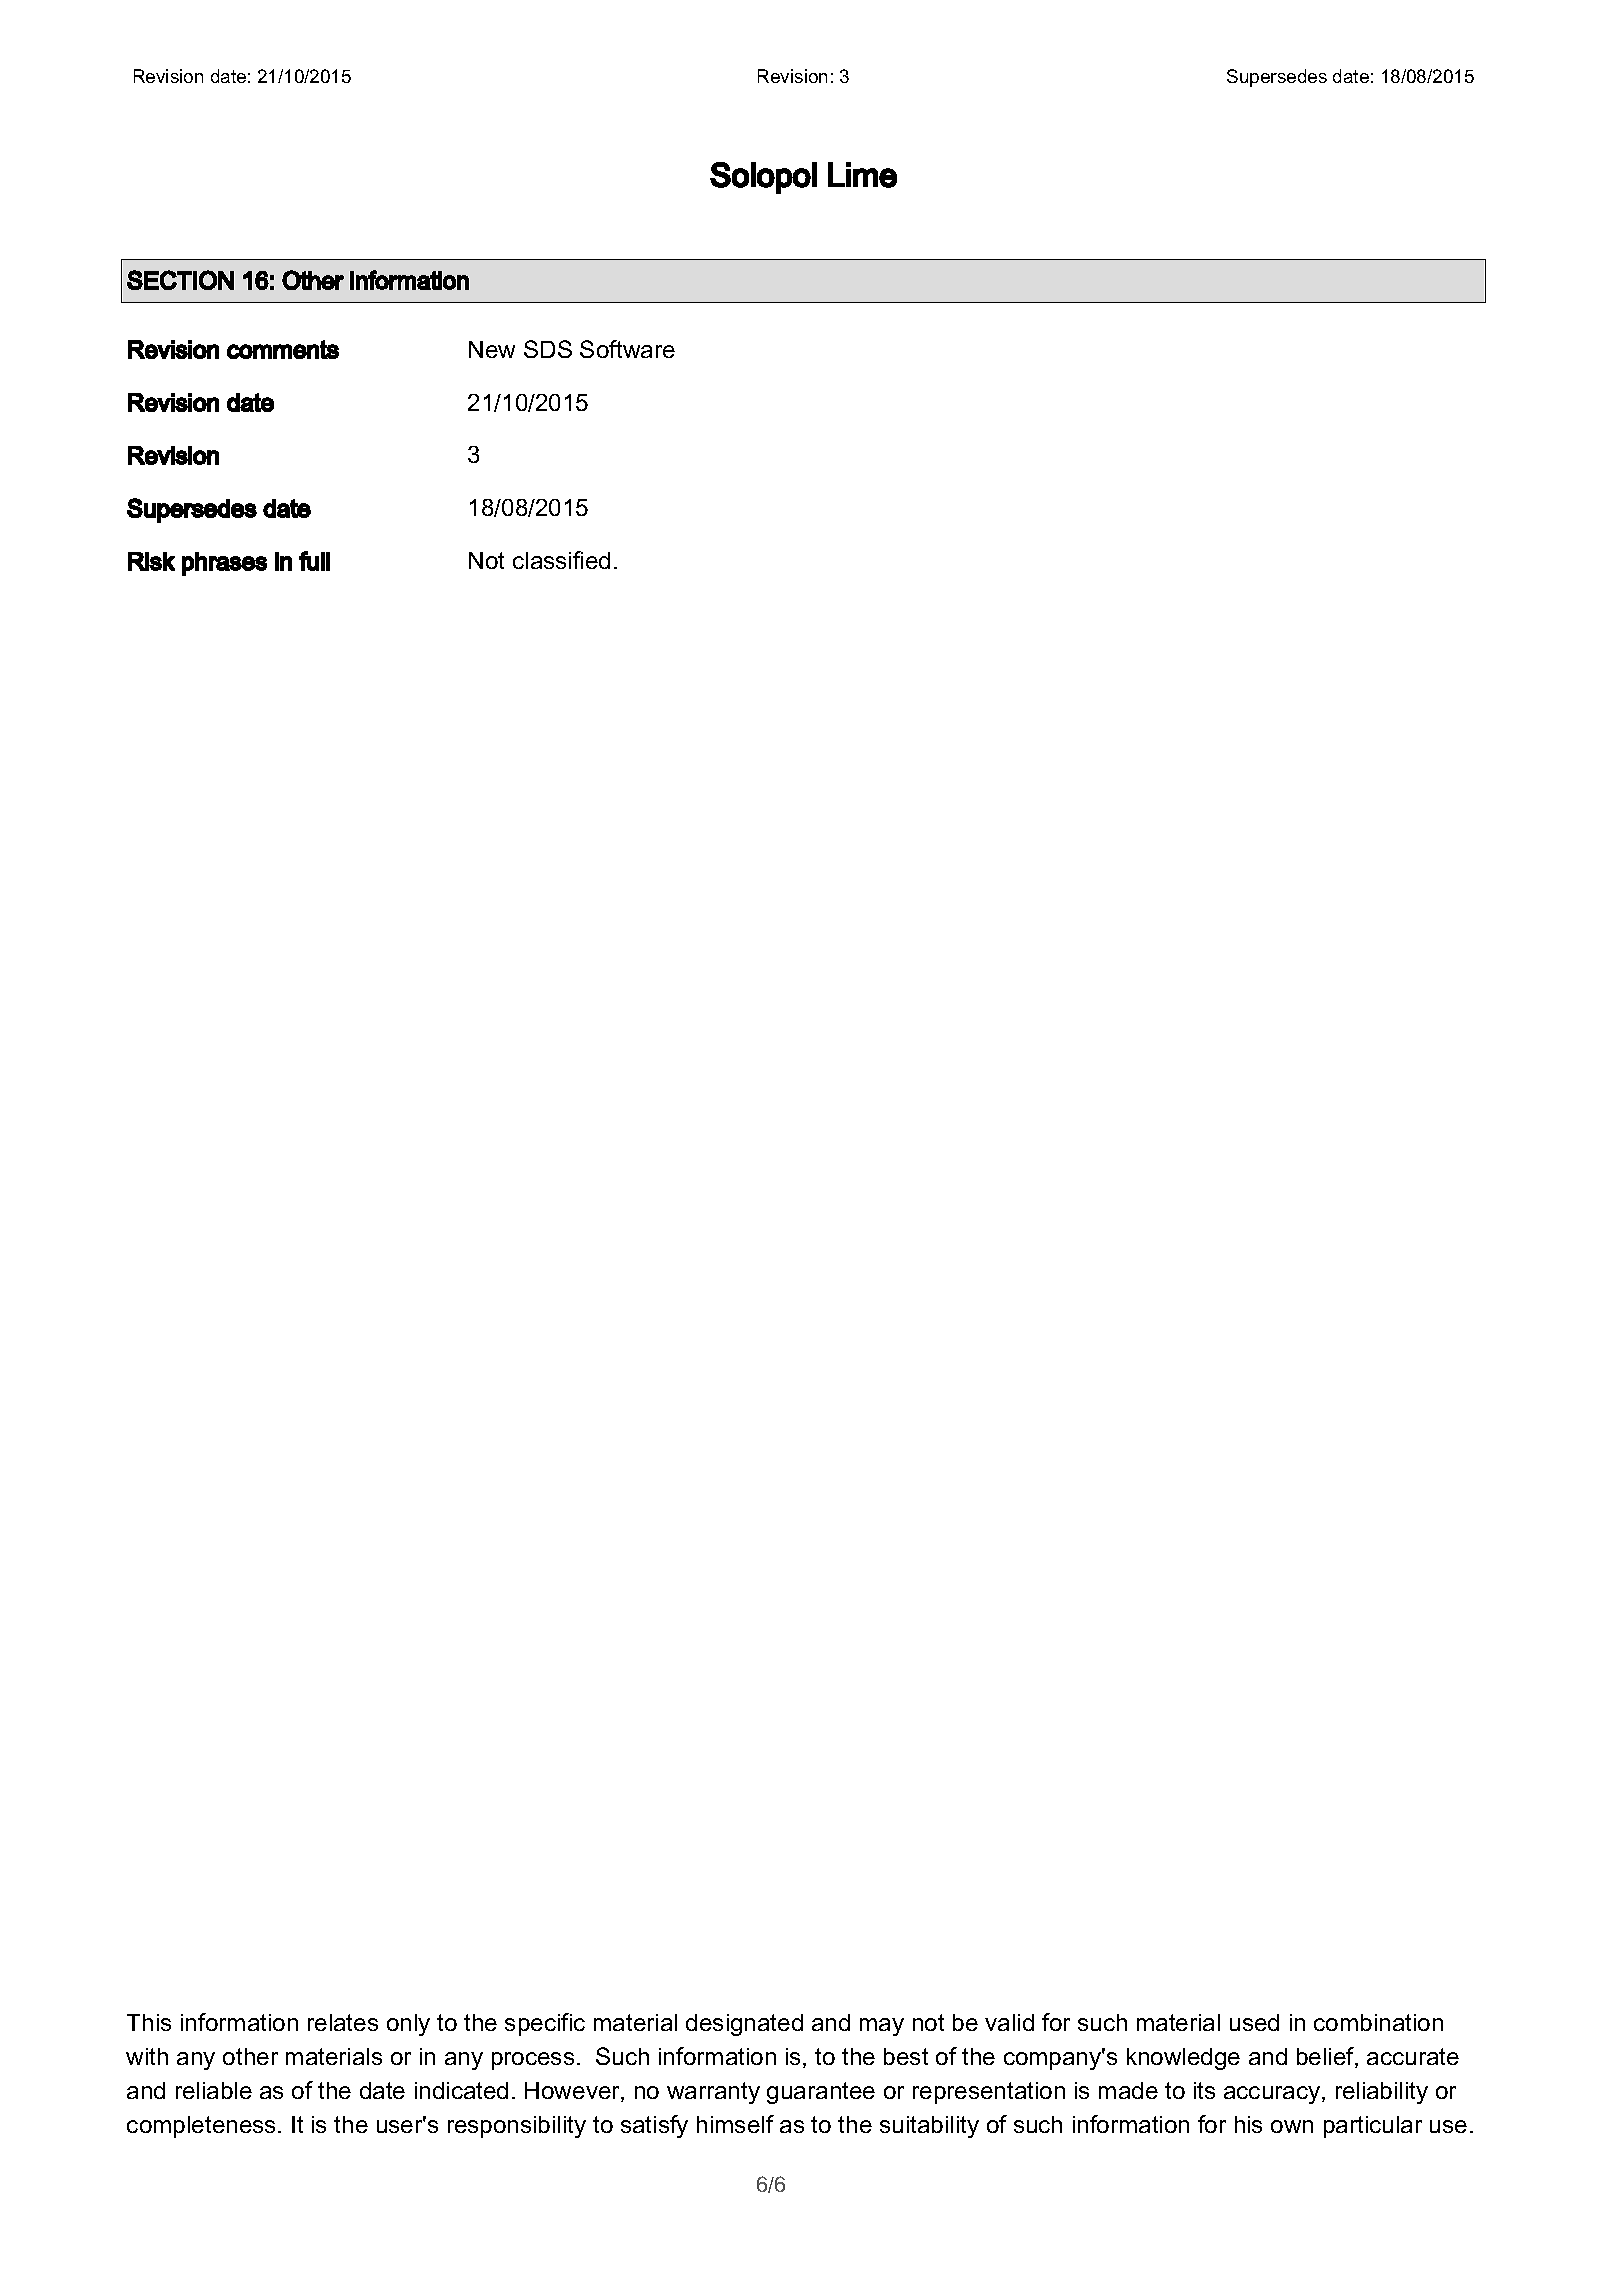  I want to click on SDS, so click(548, 349).
